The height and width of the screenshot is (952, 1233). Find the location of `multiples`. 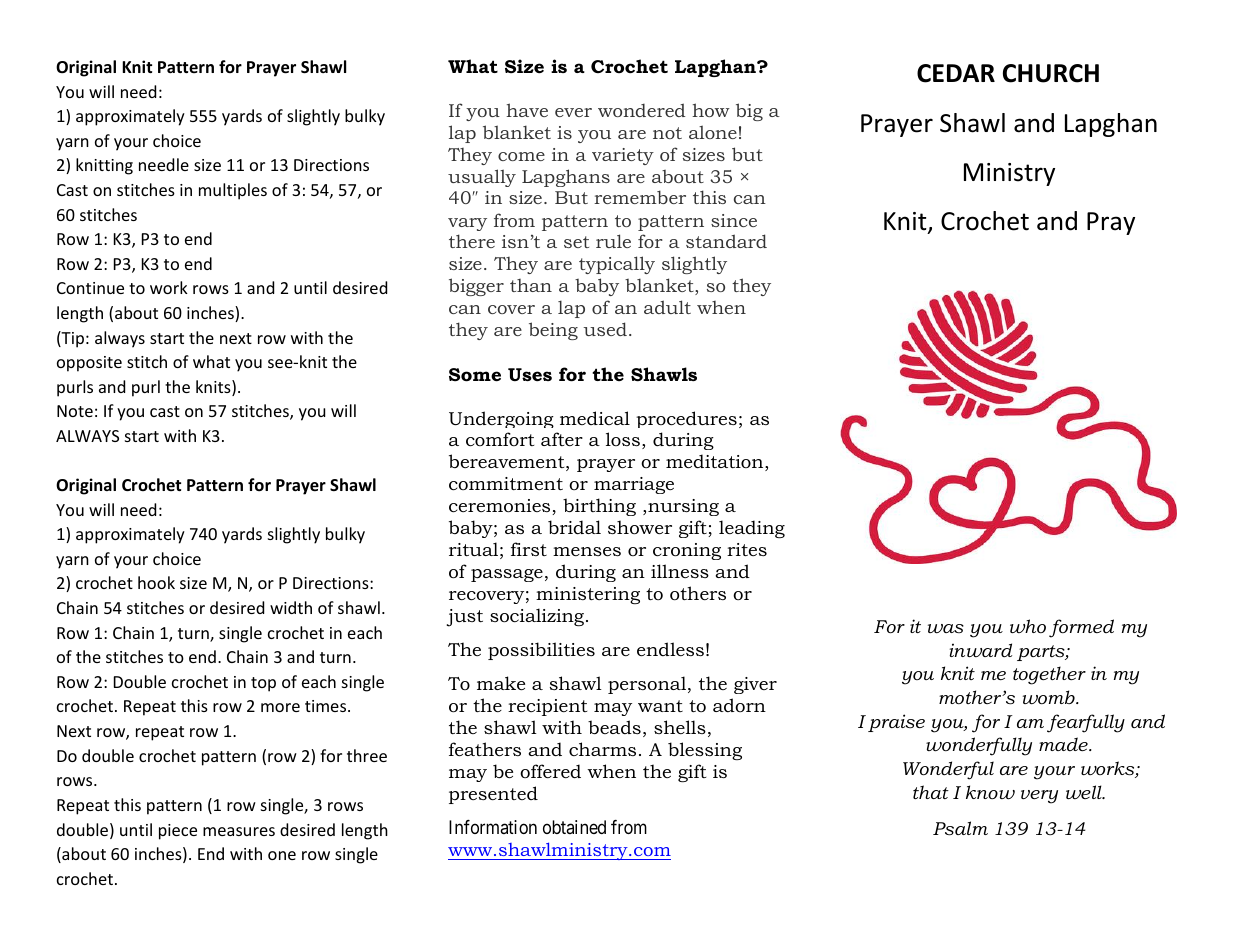

multiples is located at coordinates (233, 191).
